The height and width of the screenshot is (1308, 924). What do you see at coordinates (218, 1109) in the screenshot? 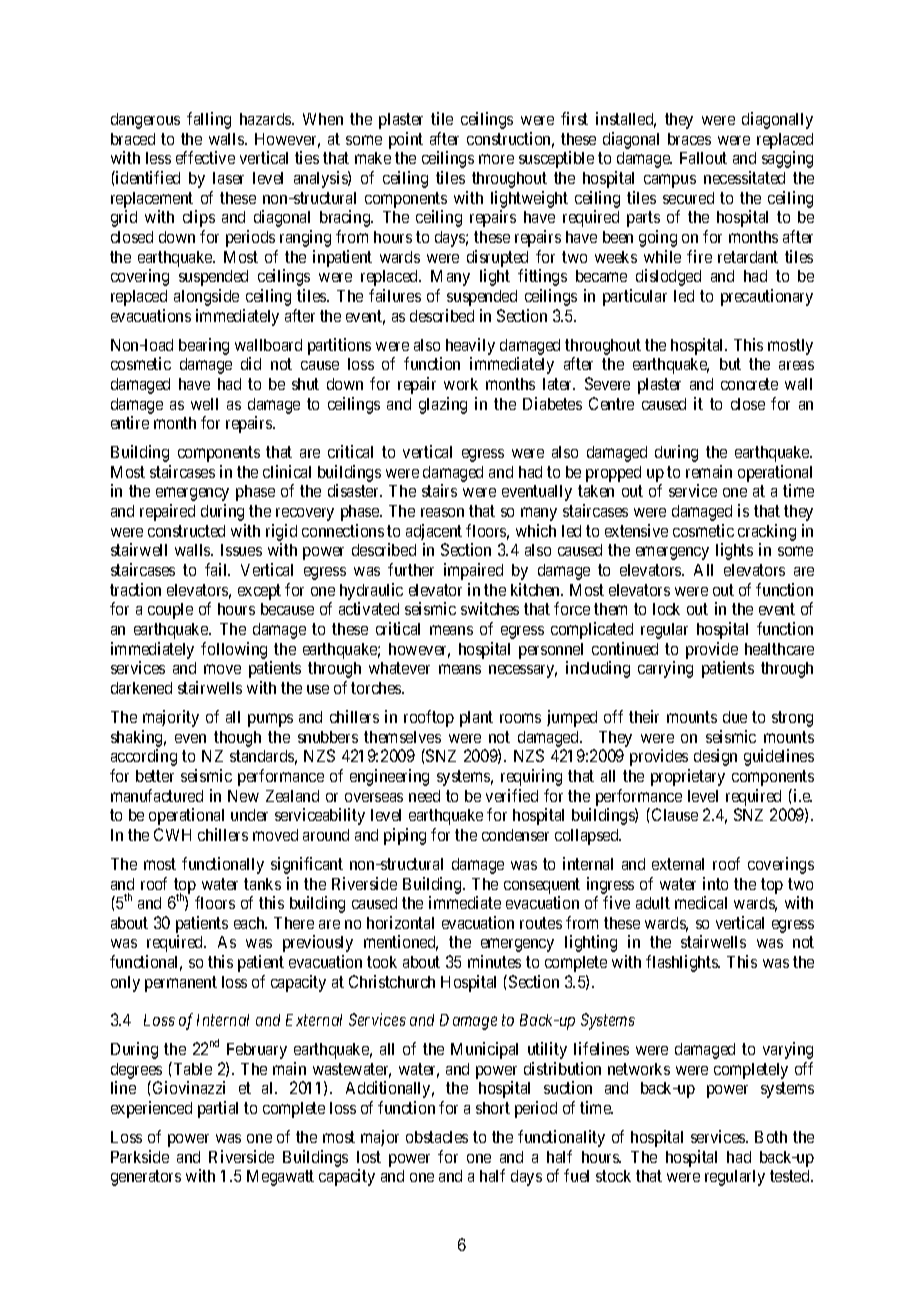
I see `partial` at bounding box center [218, 1109].
